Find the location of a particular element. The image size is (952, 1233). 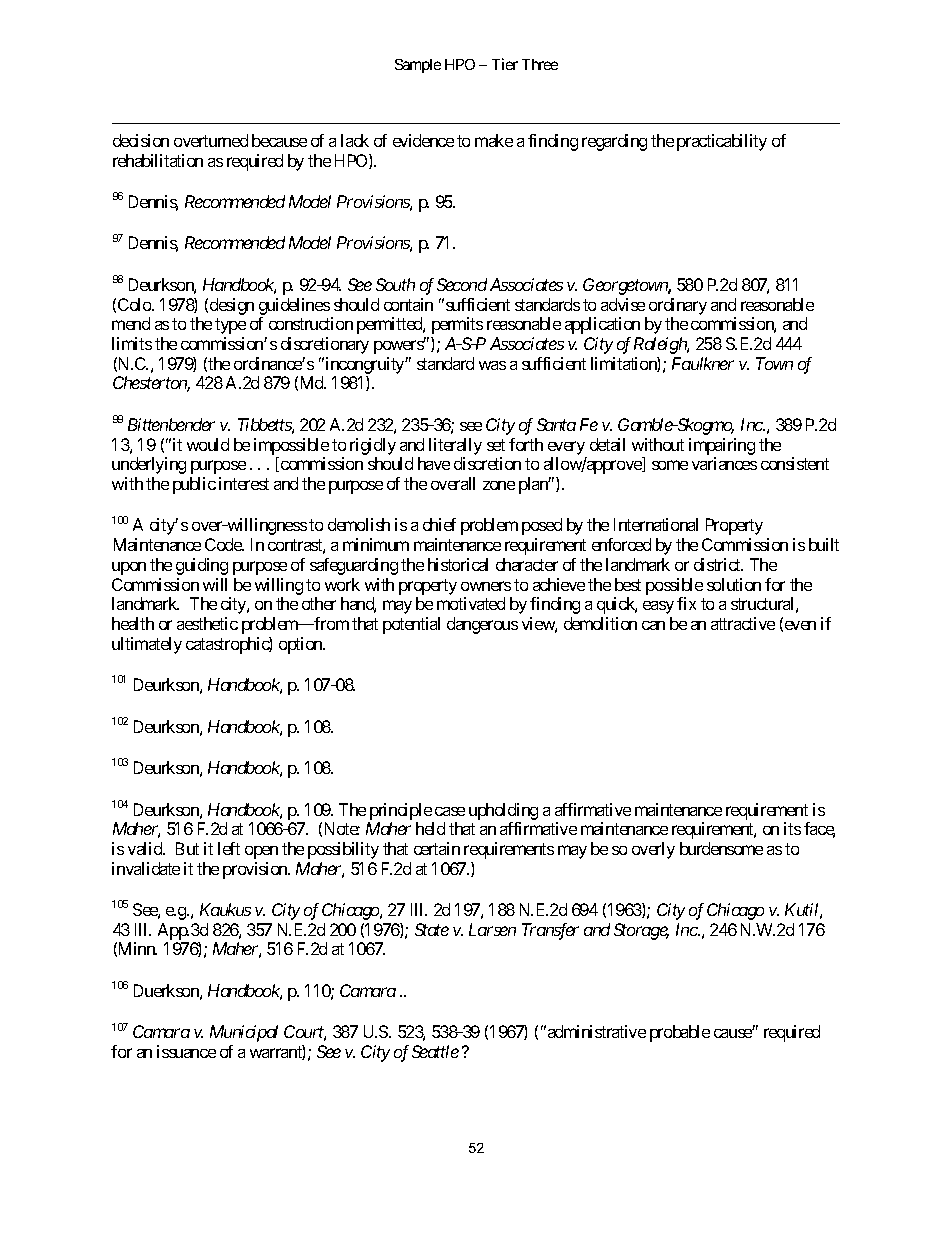

ultimately is located at coordinates (147, 645).
